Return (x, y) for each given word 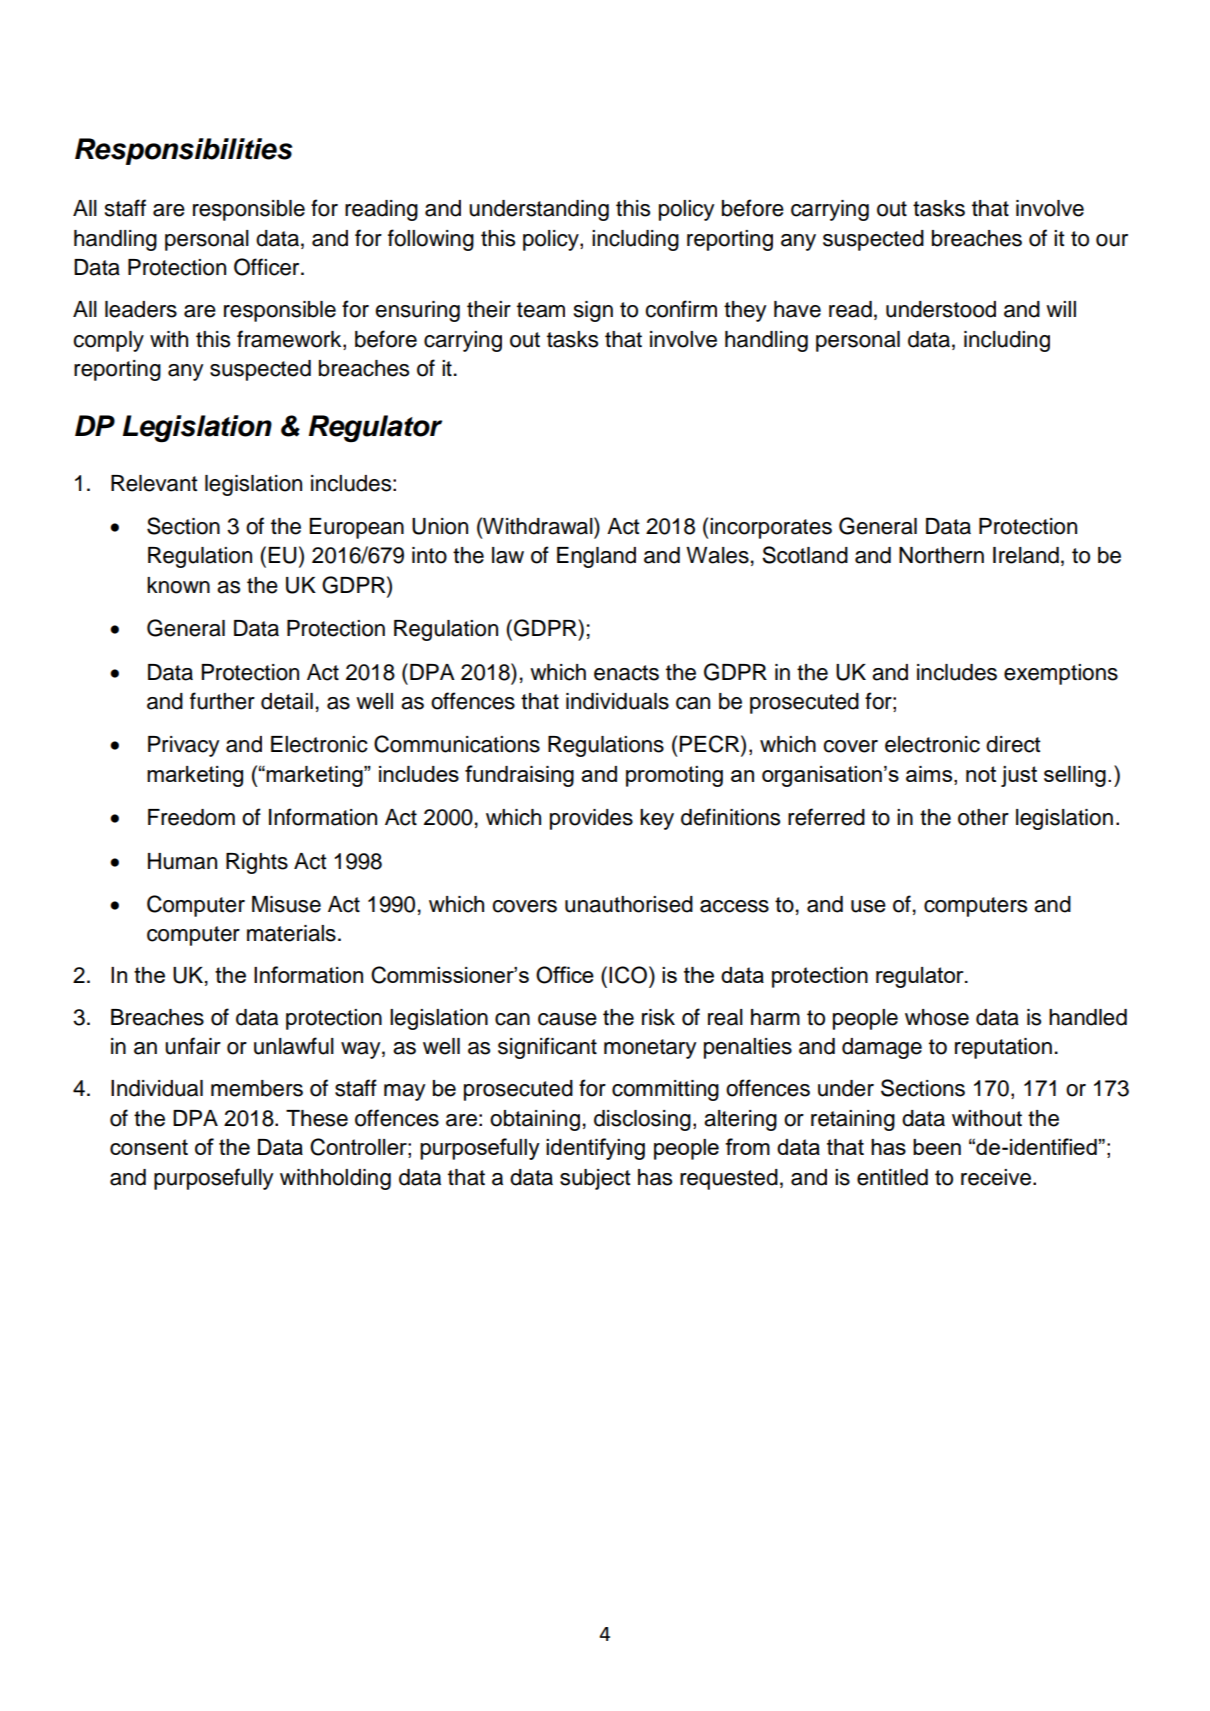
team (541, 310)
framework (290, 340)
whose (937, 1017)
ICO (628, 975)
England (596, 557)
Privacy (183, 746)
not (981, 774)
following (431, 240)
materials (291, 933)
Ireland (1026, 555)
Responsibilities (183, 151)
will (1061, 309)
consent (149, 1147)
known (178, 585)
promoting (674, 776)
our (1112, 240)
